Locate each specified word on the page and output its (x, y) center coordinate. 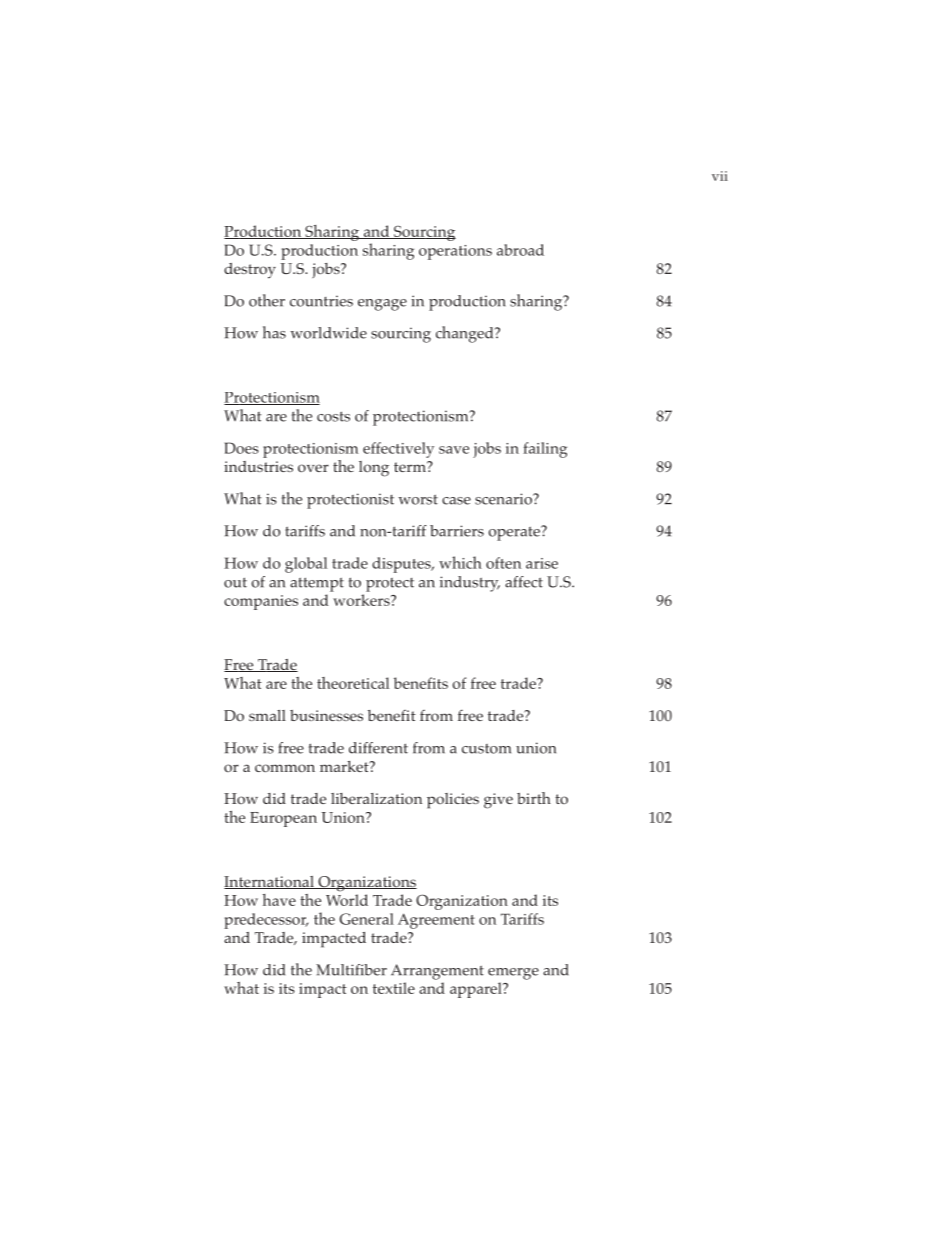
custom (486, 749)
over (313, 468)
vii (720, 176)
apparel (477, 990)
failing (545, 450)
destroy (250, 271)
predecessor (266, 921)
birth (534, 798)
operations (455, 252)
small (267, 715)
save (454, 450)
